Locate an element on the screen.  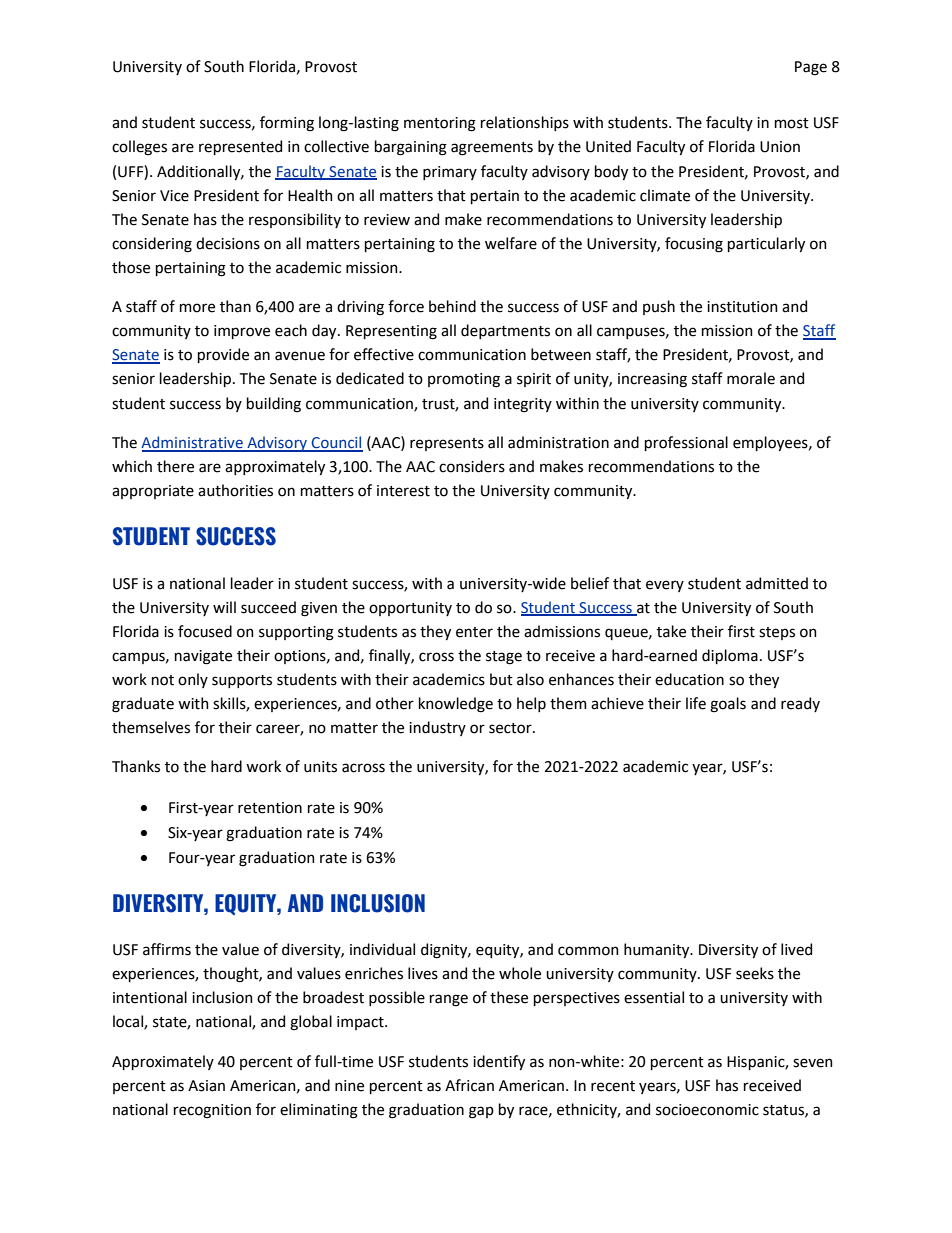
Asian is located at coordinates (206, 1086).
